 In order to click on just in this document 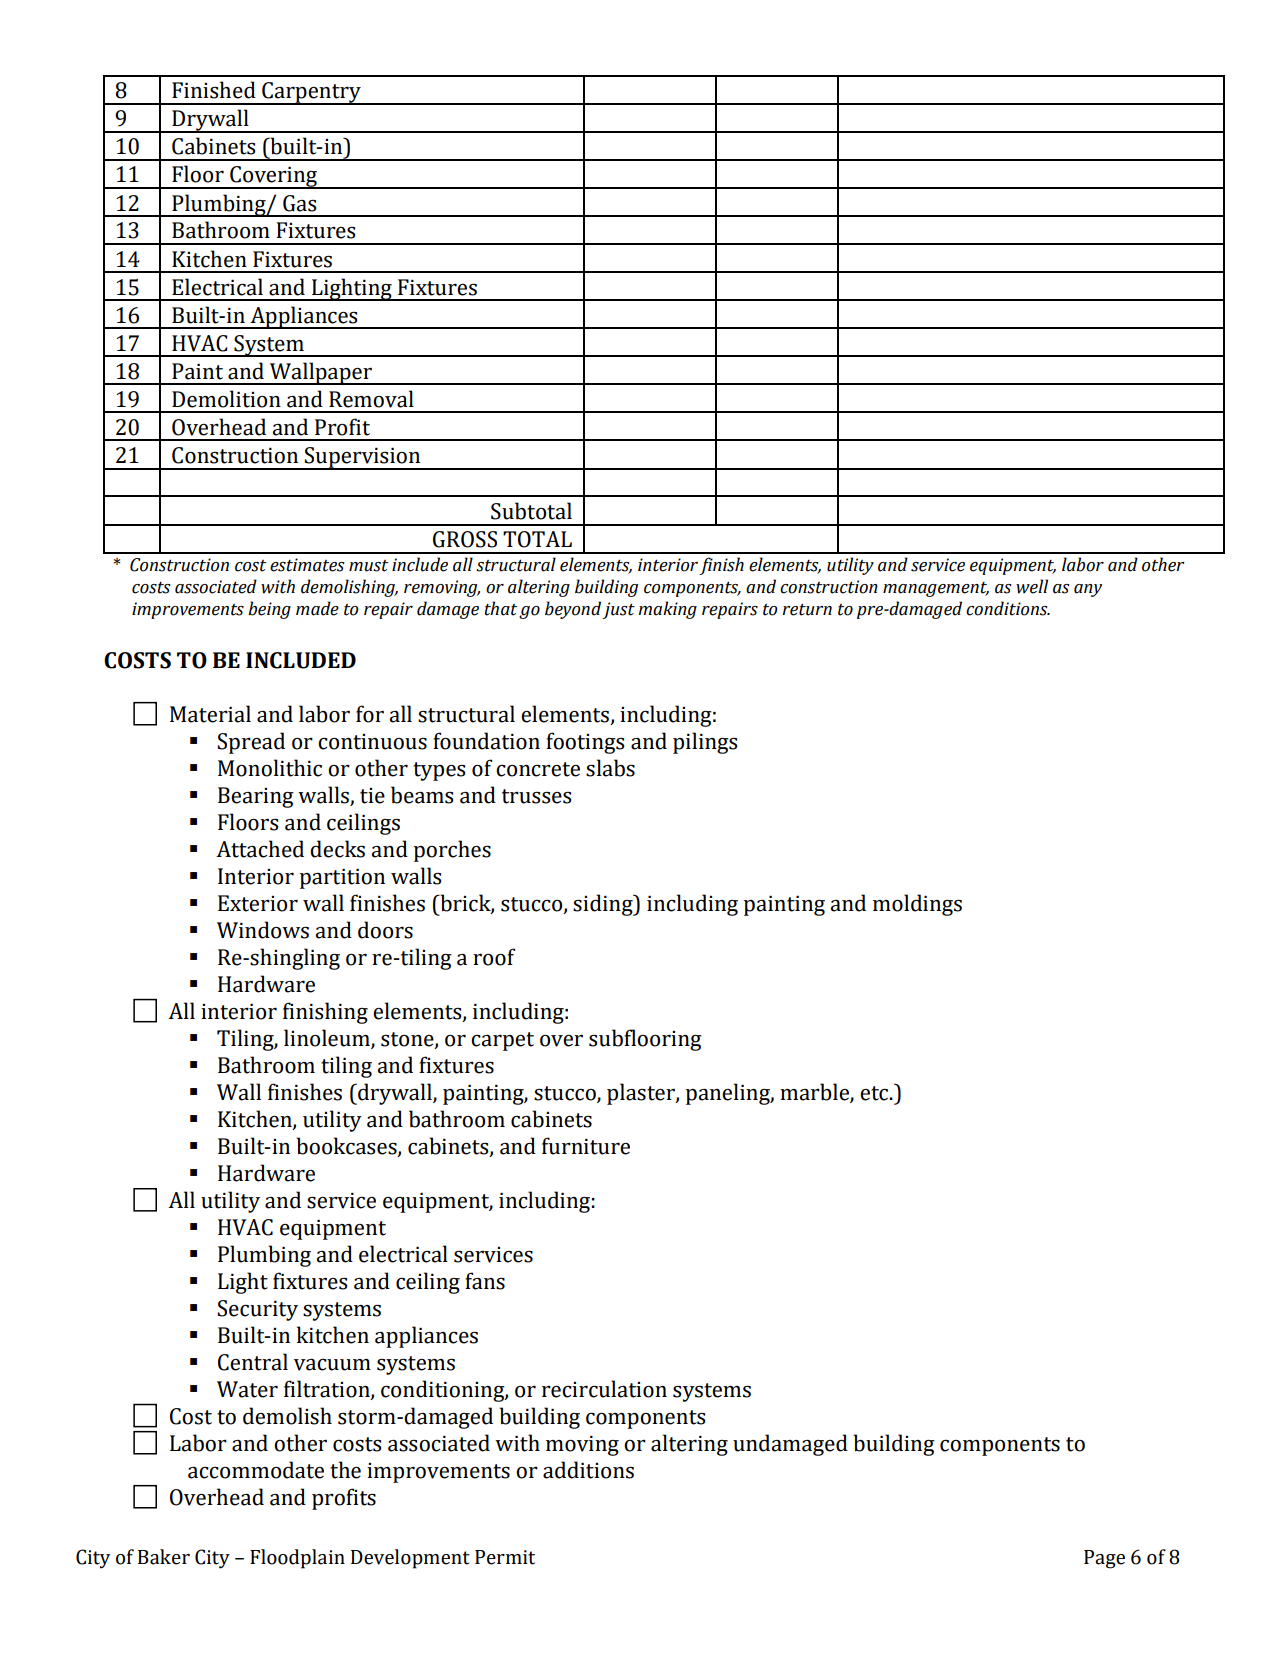, I will do `click(618, 610)`.
